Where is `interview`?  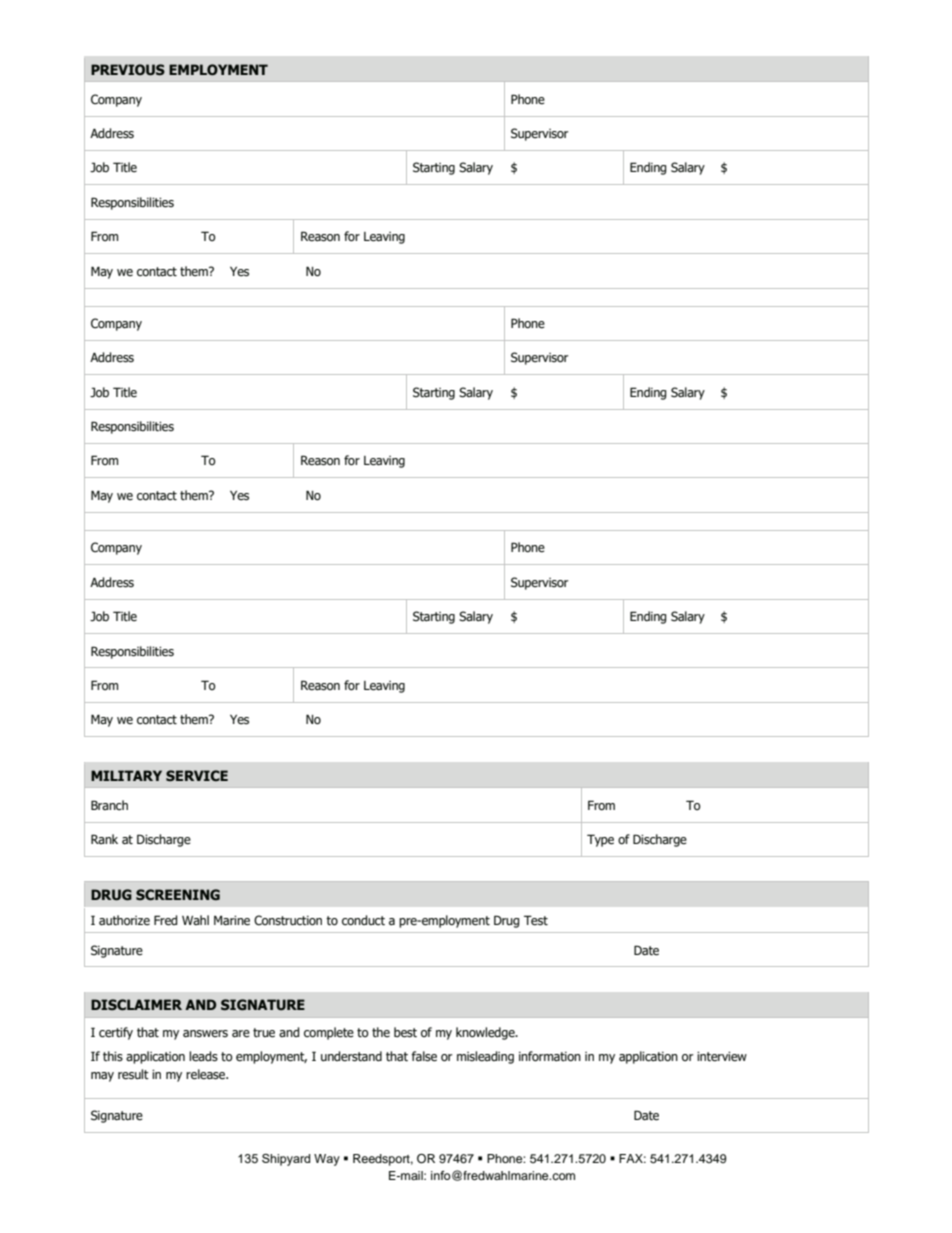 interview is located at coordinates (722, 1057).
